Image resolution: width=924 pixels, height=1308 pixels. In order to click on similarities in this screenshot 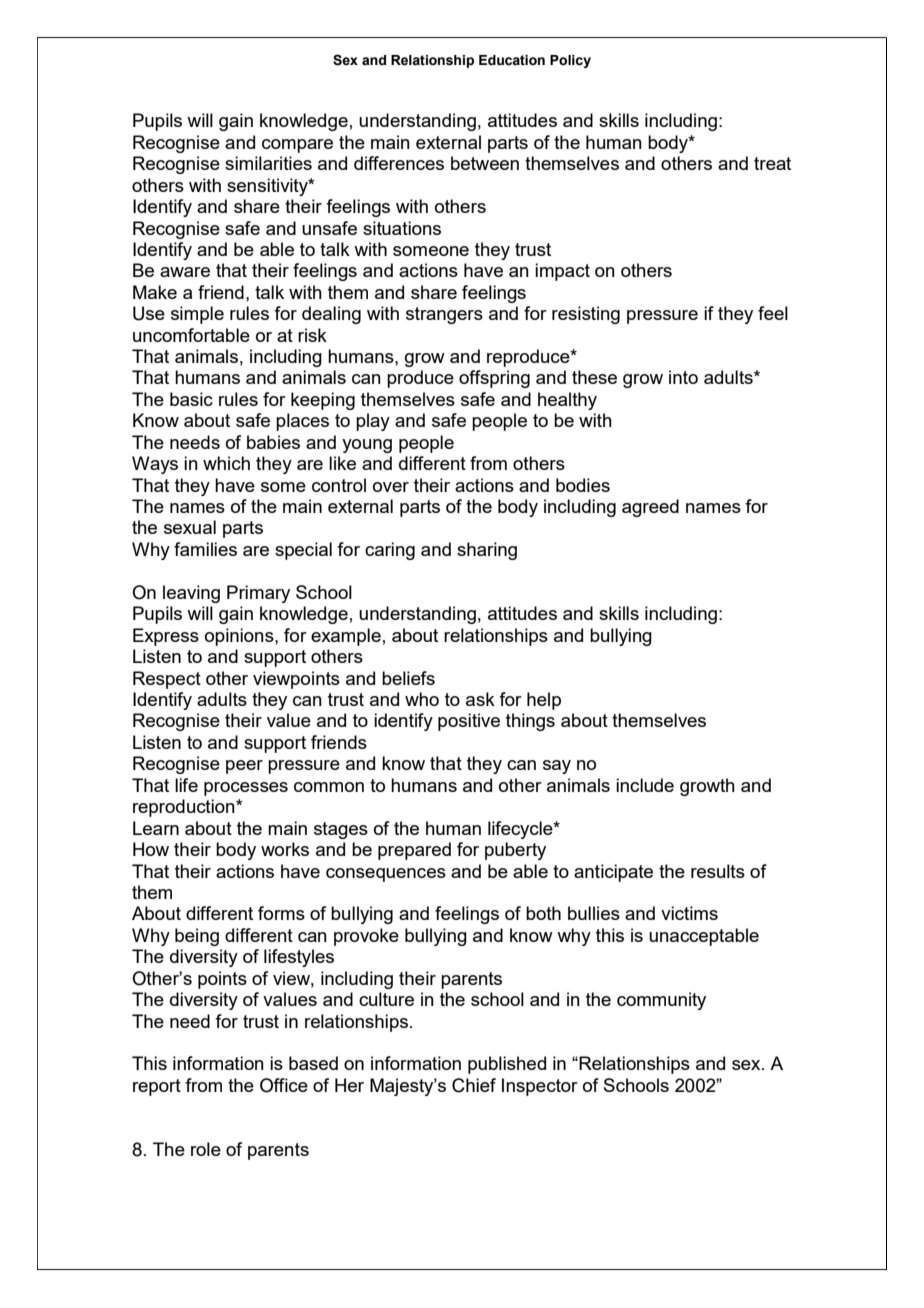, I will do `click(268, 163)`.
